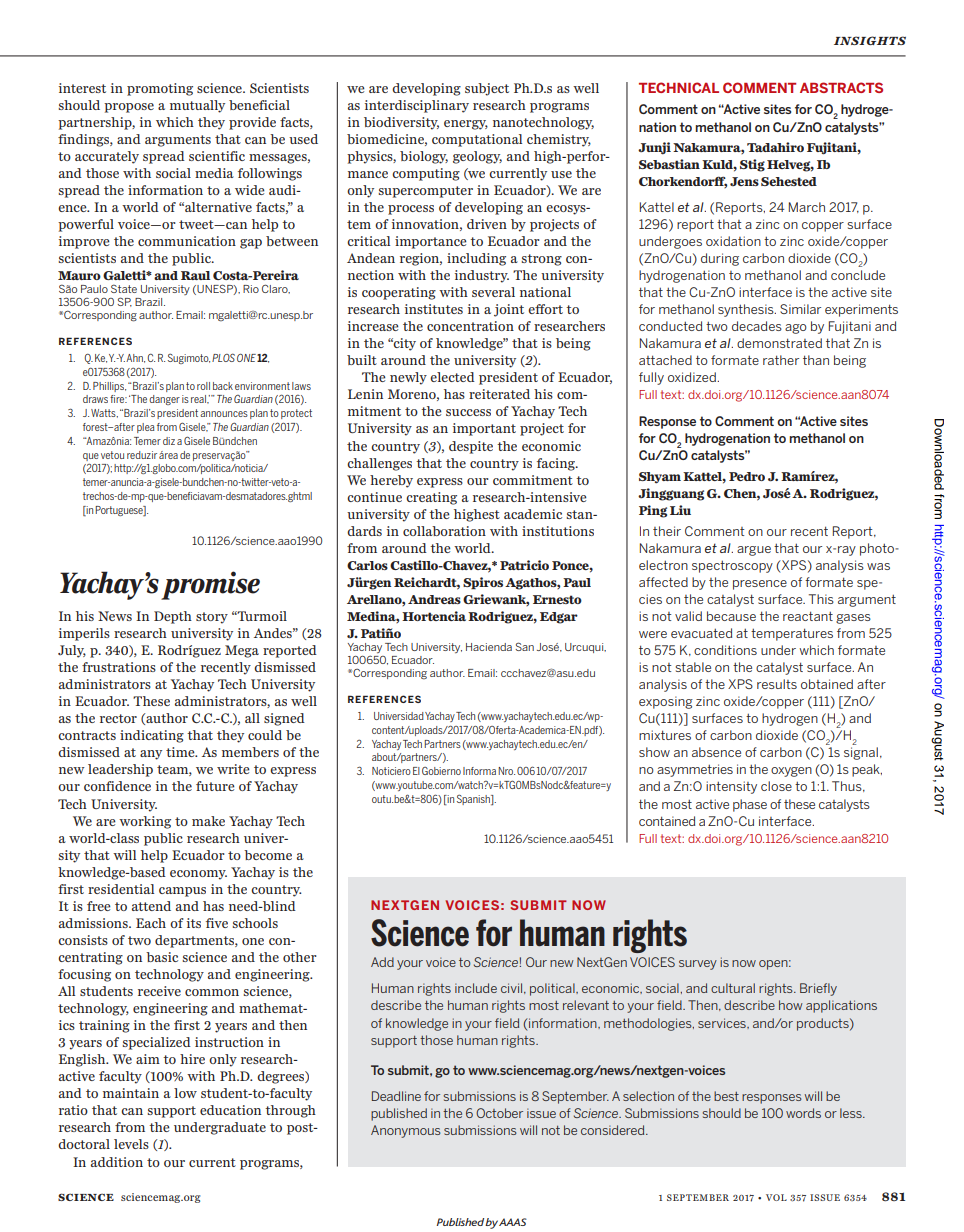 This document has width=964, height=1232. What do you see at coordinates (160, 89) in the document?
I see `promoting` at bounding box center [160, 89].
